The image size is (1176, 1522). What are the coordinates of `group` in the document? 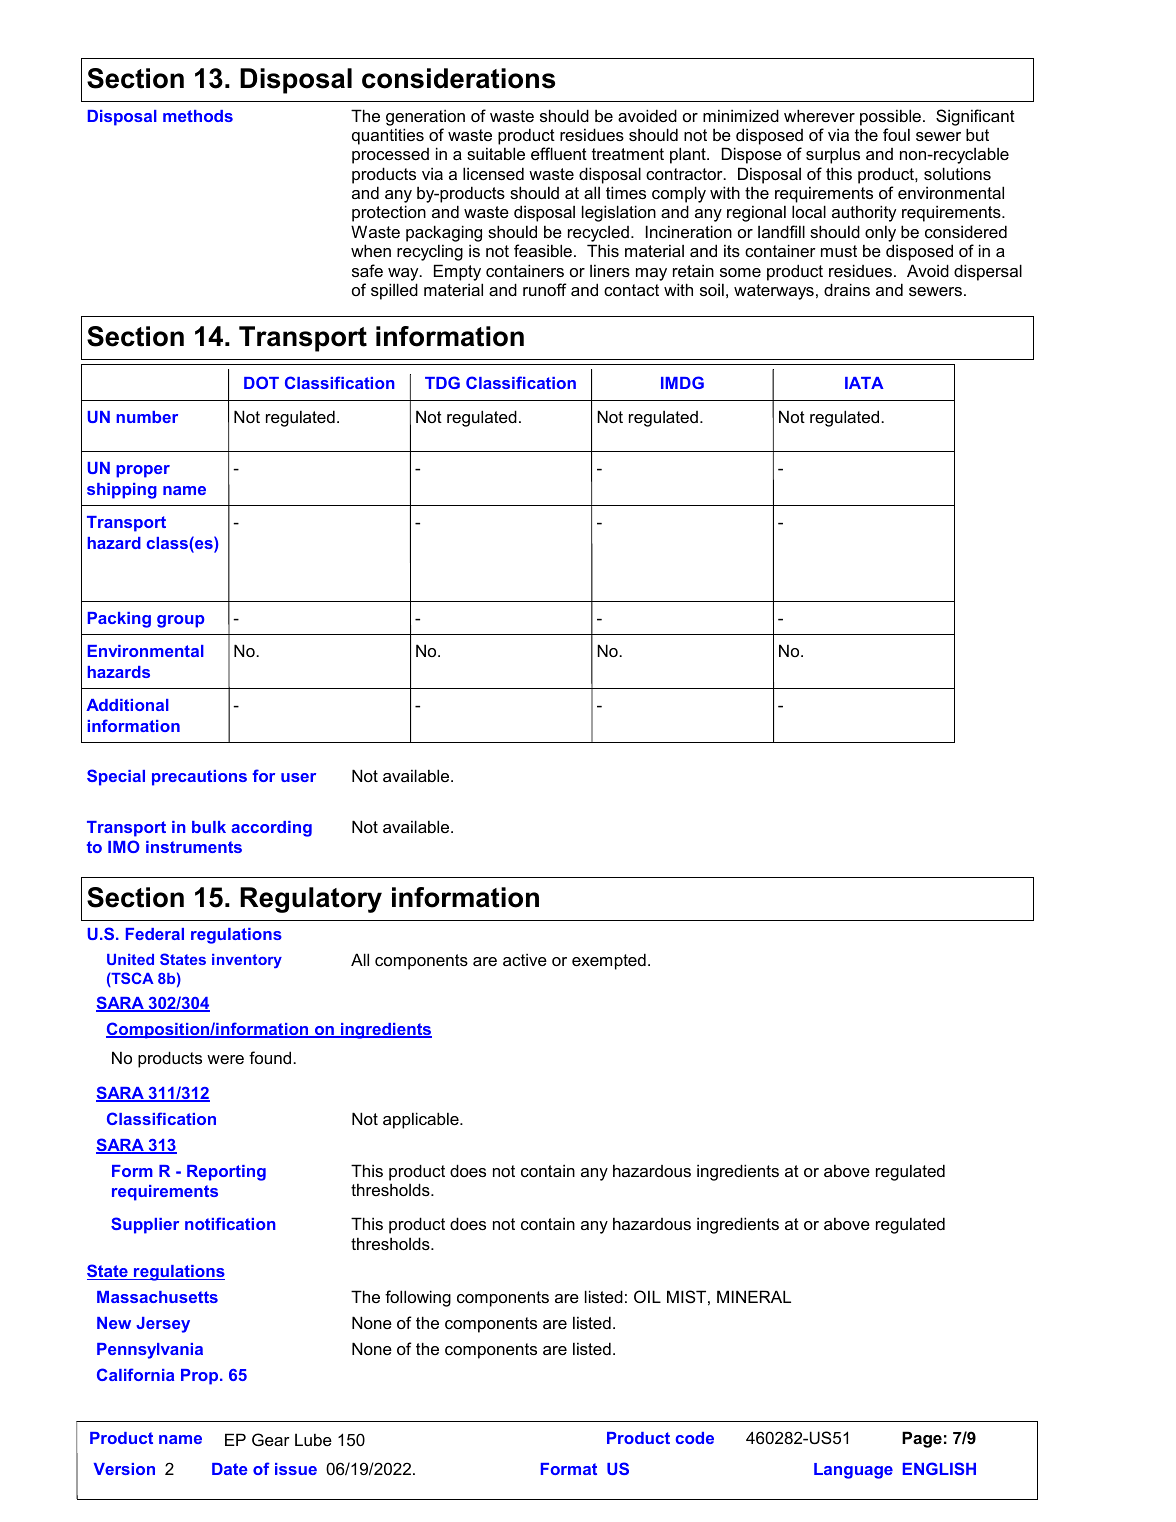 It's located at (180, 621).
